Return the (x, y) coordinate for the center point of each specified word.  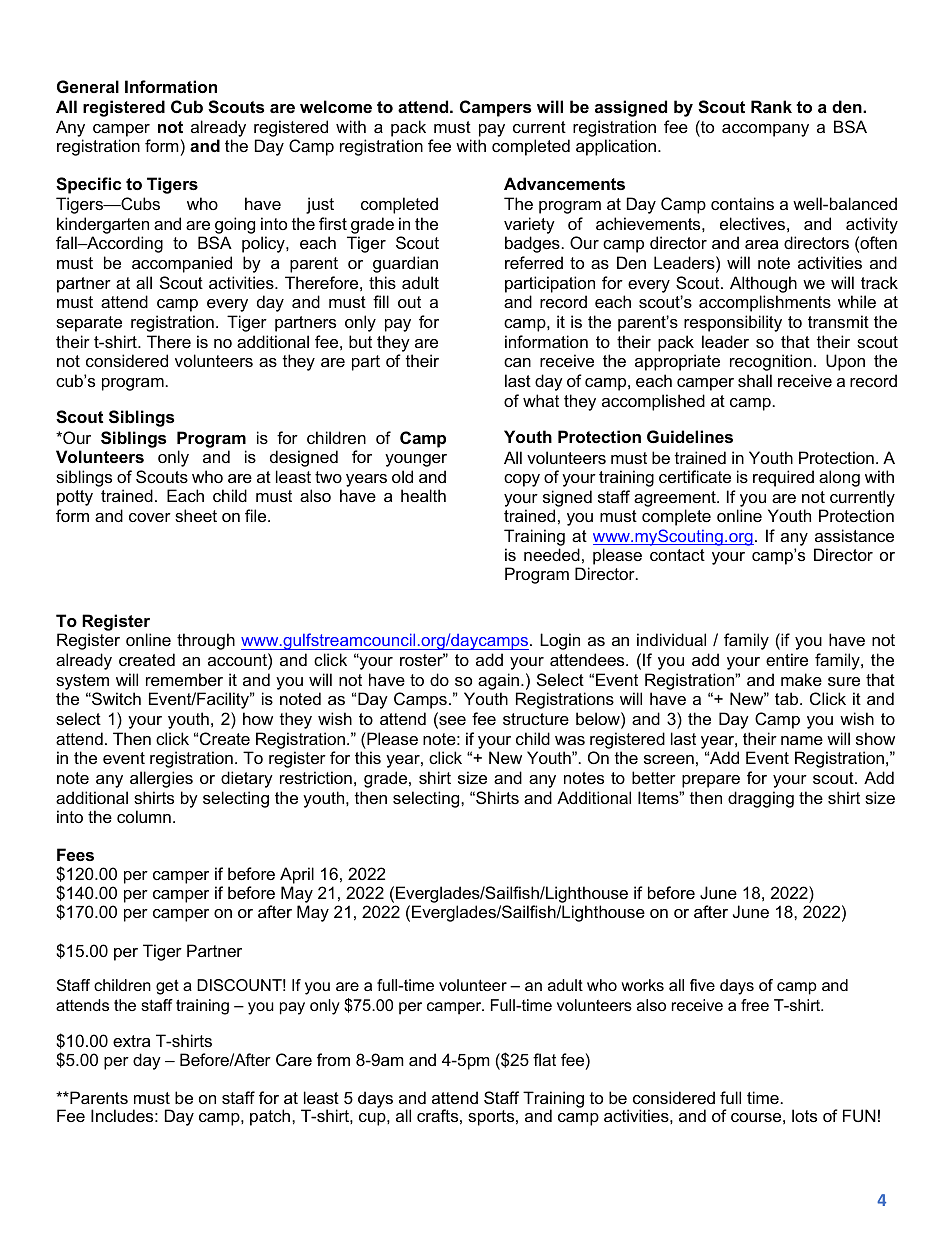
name (802, 740)
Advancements (564, 183)
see (451, 722)
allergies (161, 779)
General (88, 86)
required (783, 478)
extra (131, 1041)
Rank (771, 106)
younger (416, 460)
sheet (196, 515)
